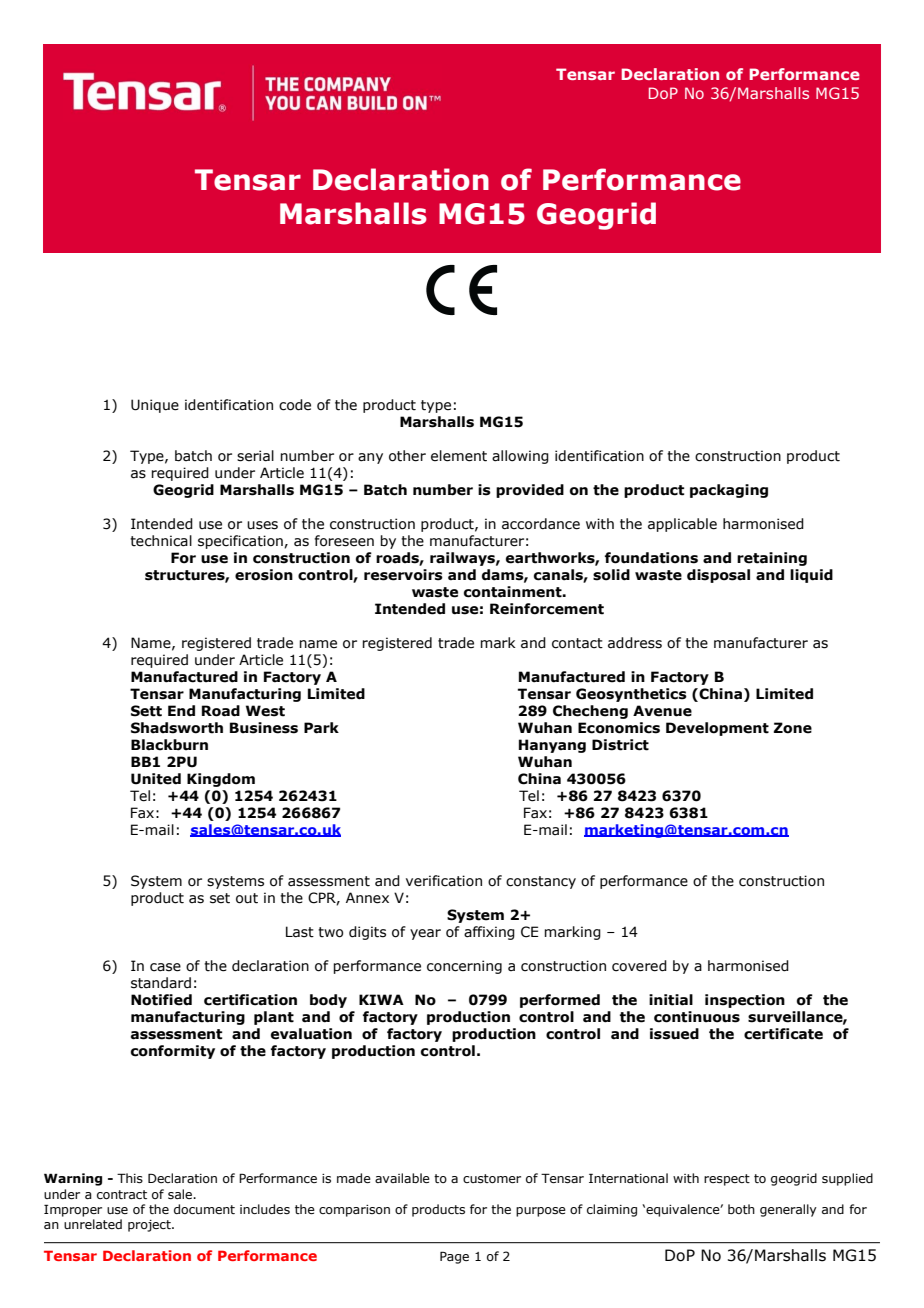 This image has height=1308, width=924. I want to click on Page, so click(454, 1257).
